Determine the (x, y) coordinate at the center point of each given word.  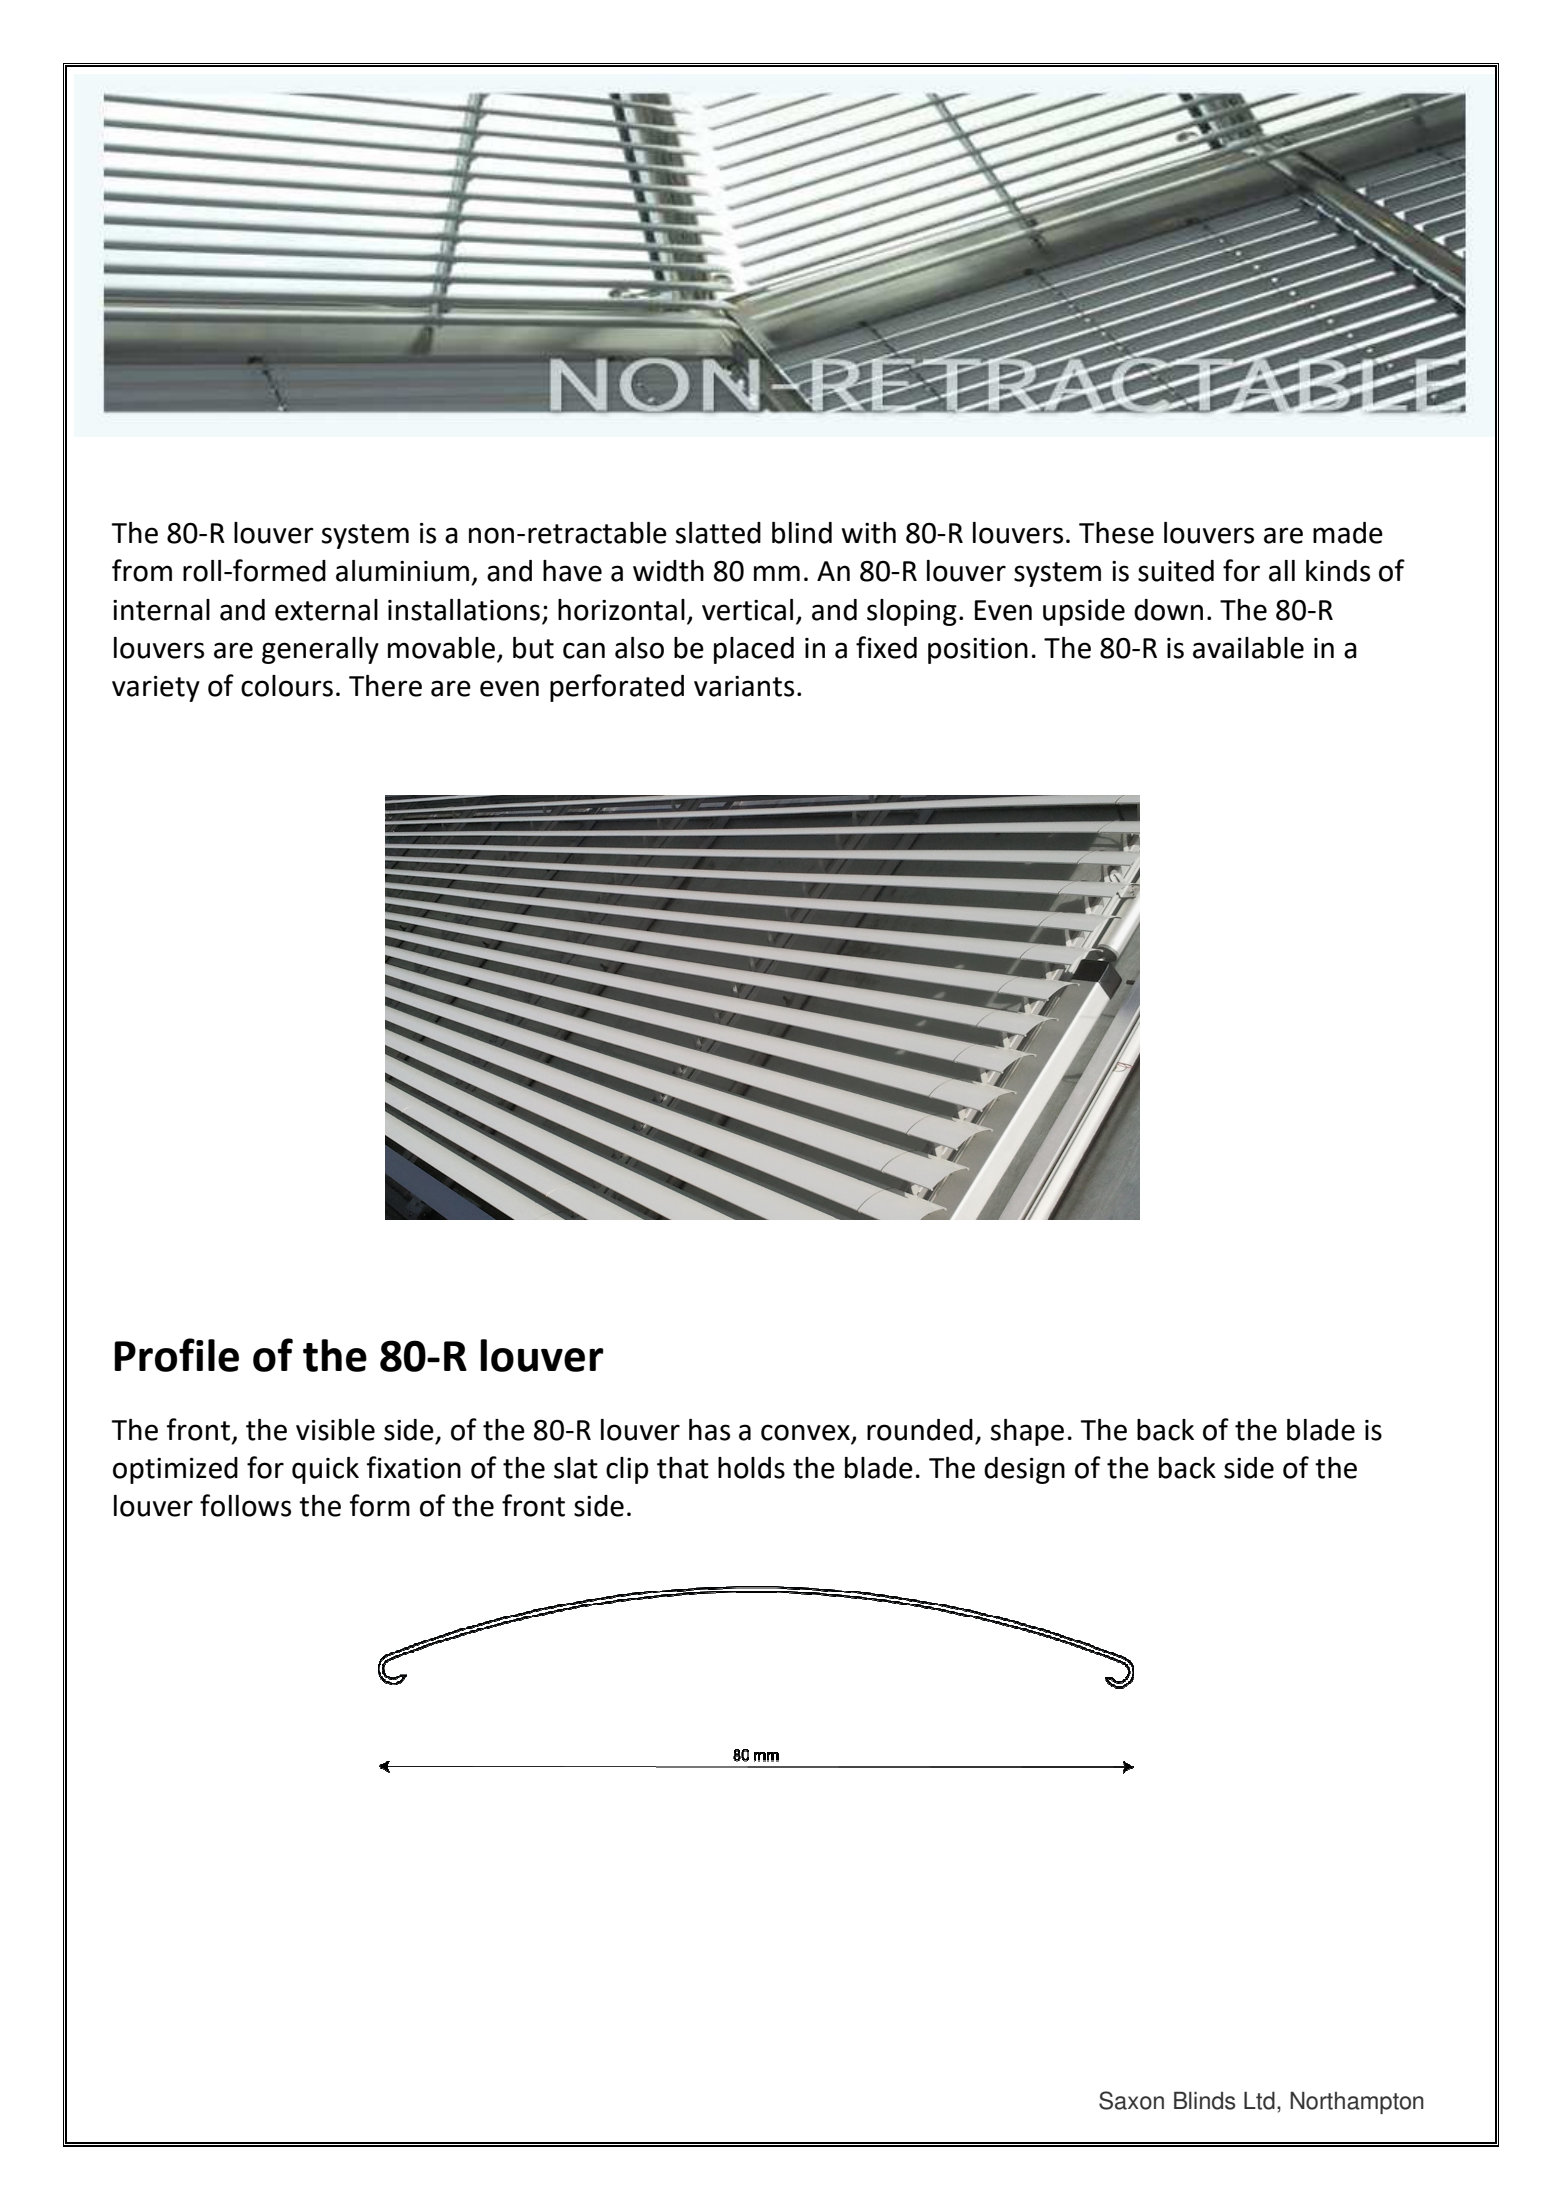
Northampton (1357, 2103)
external (326, 610)
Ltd (1259, 2100)
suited (1176, 571)
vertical (747, 610)
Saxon (1131, 2100)
